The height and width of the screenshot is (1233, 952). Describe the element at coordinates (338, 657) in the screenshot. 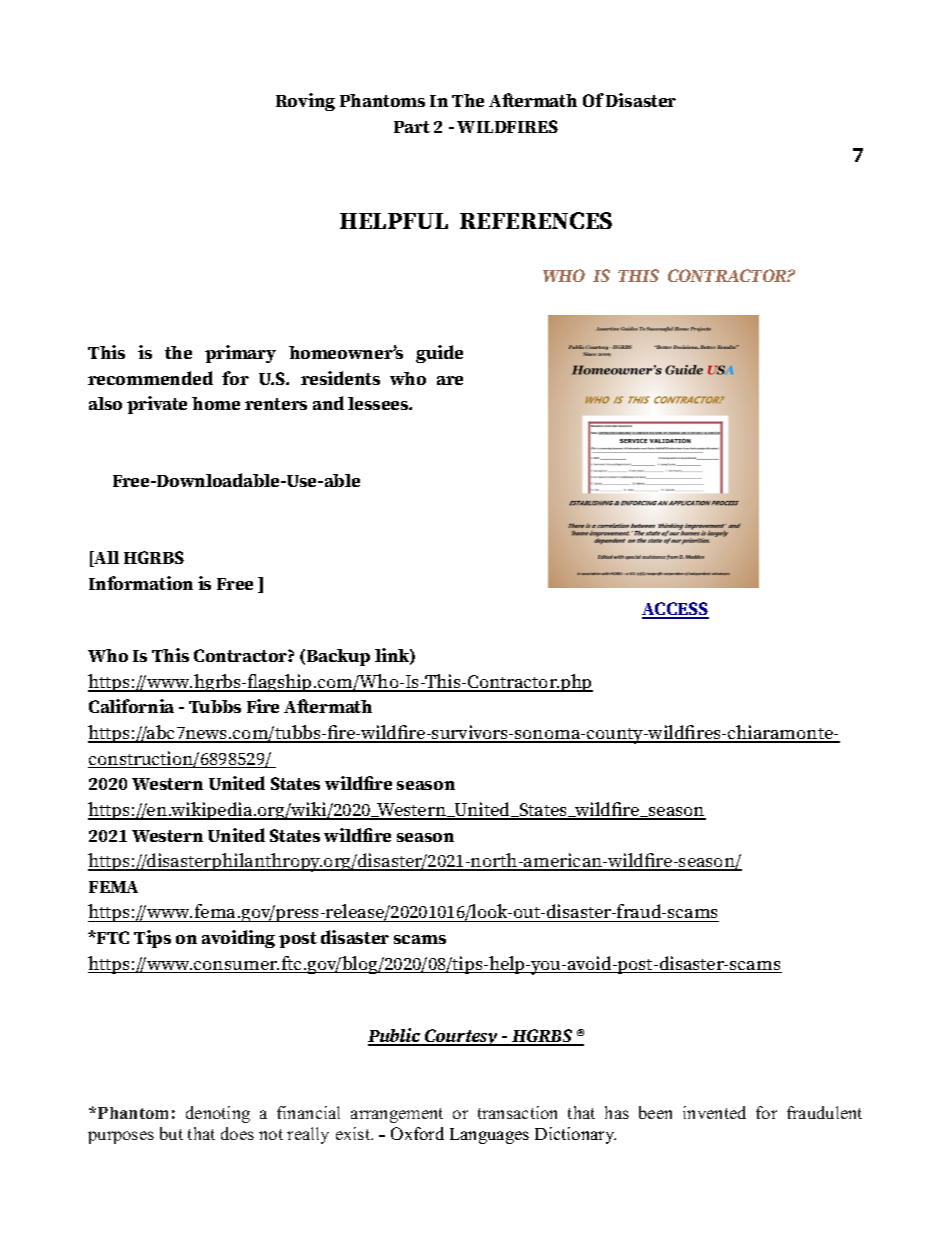

I see `Backup` at that location.
